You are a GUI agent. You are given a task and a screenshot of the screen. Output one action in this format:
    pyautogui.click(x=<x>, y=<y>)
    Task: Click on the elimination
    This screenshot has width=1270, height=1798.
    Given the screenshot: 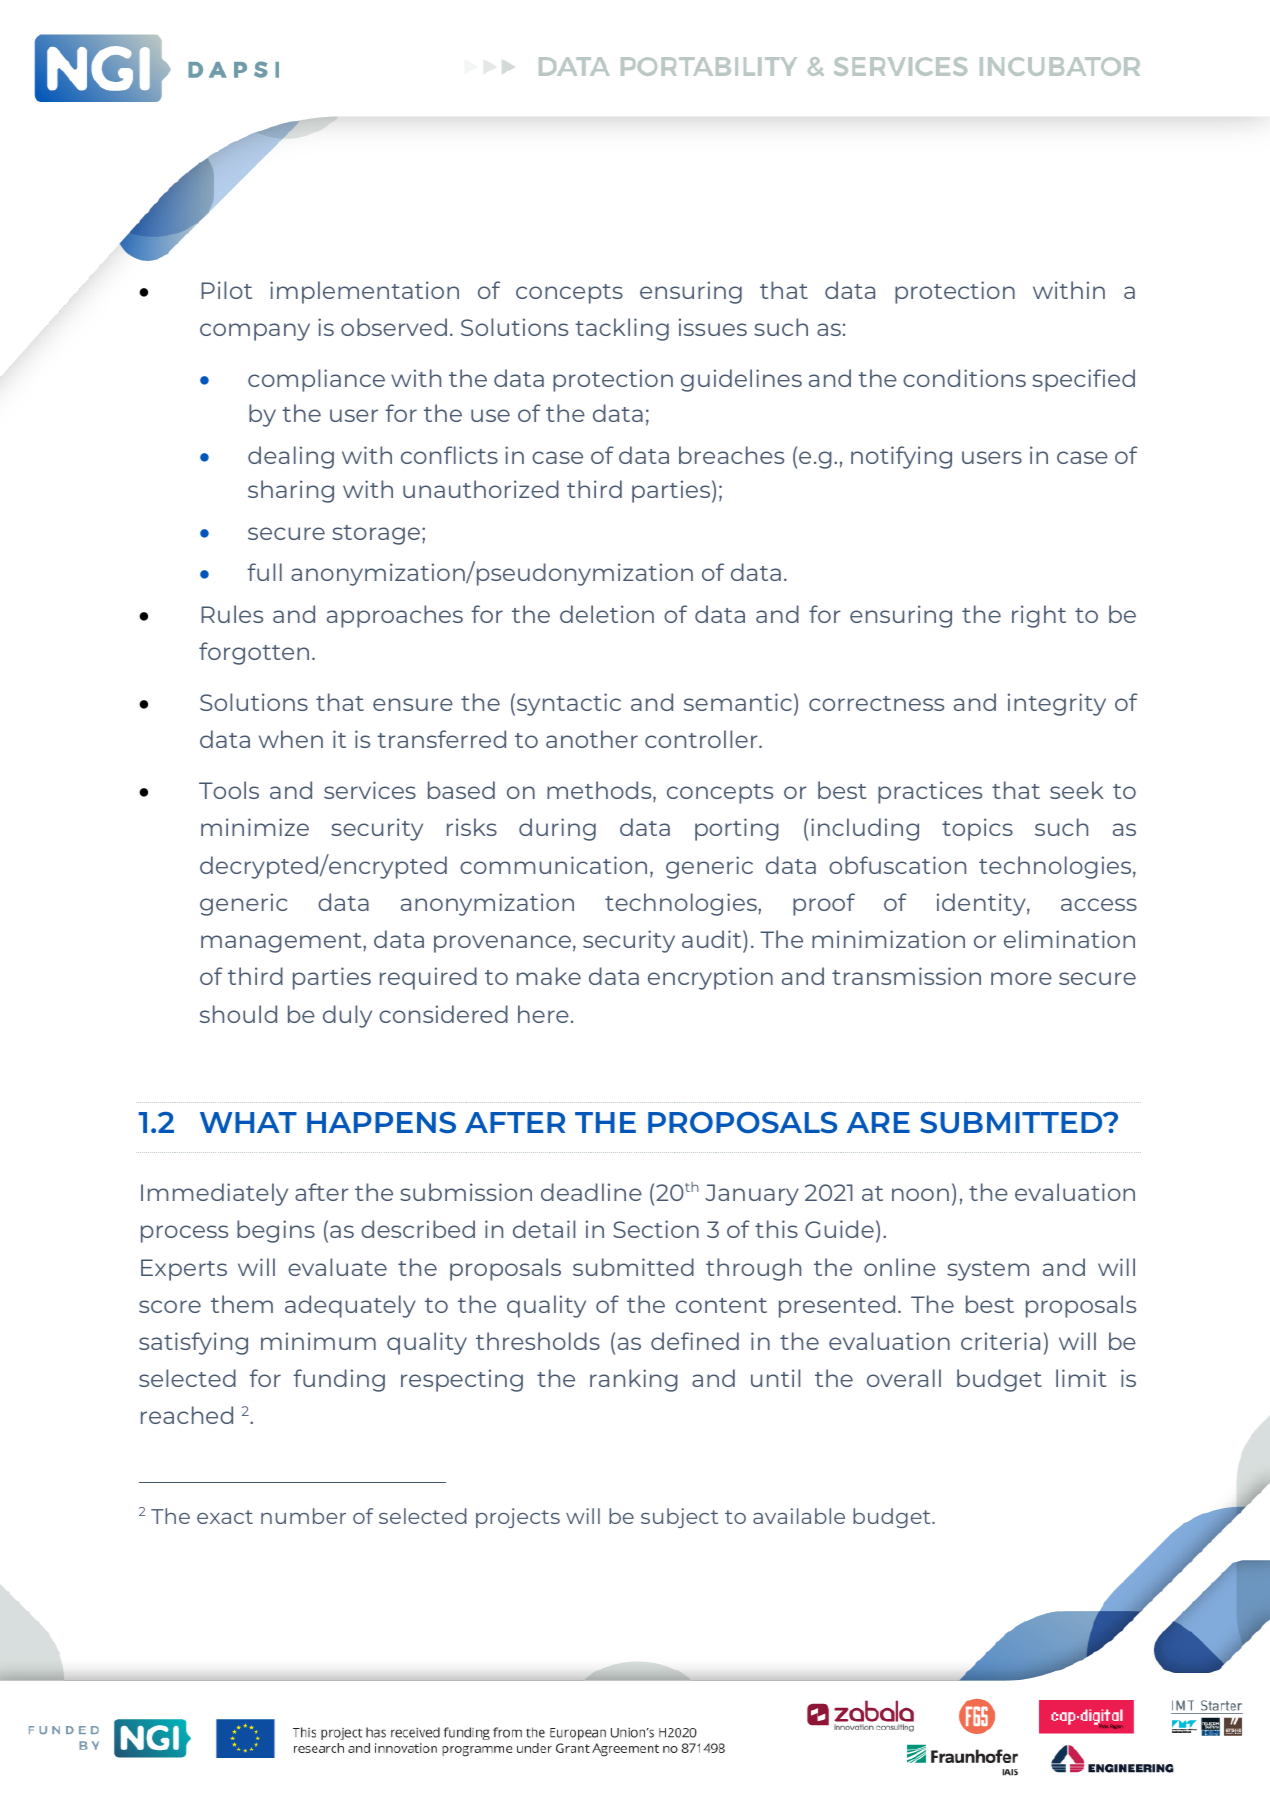 What is the action you would take?
    pyautogui.click(x=1069, y=939)
